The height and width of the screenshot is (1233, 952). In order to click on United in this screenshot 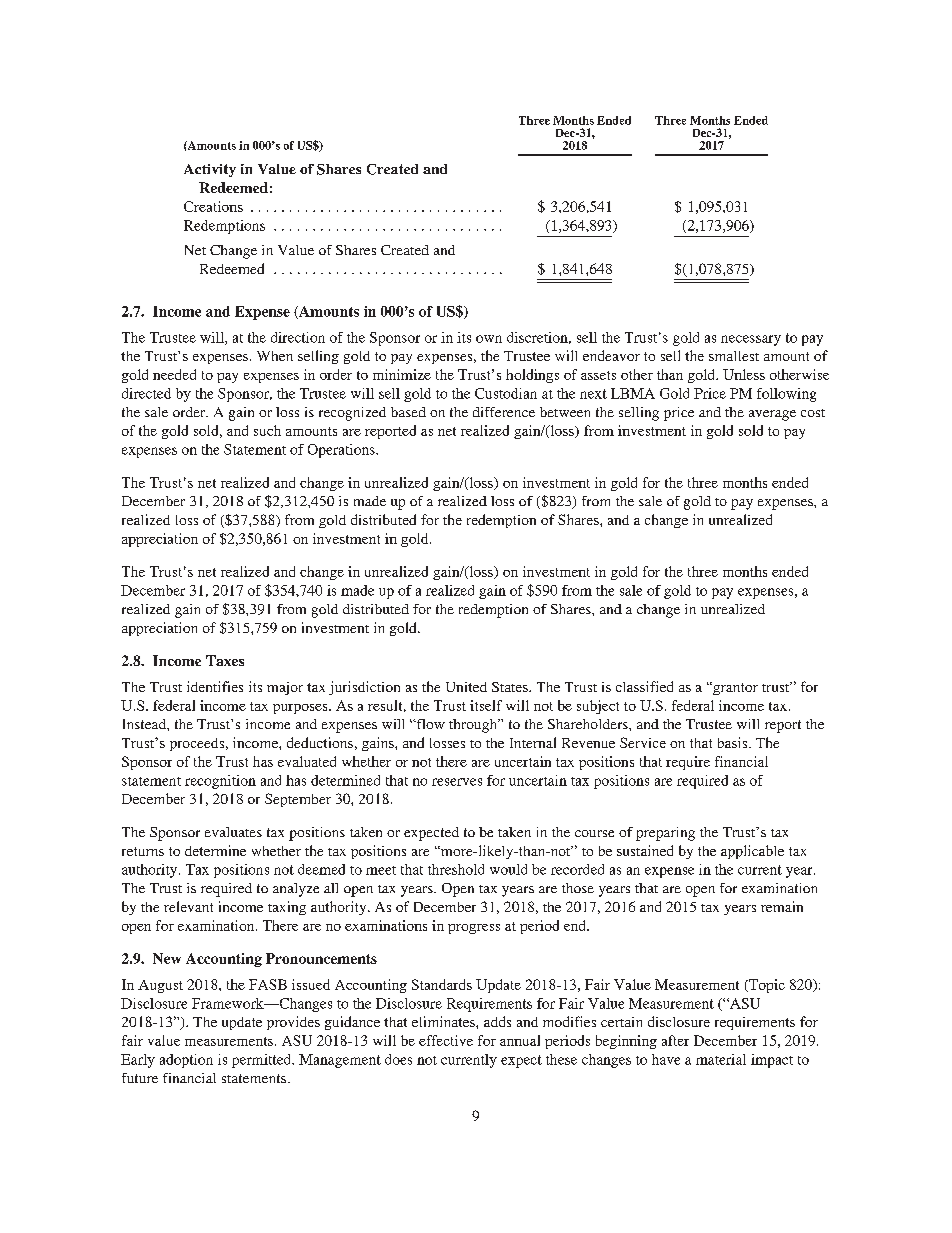, I will do `click(466, 687)`.
